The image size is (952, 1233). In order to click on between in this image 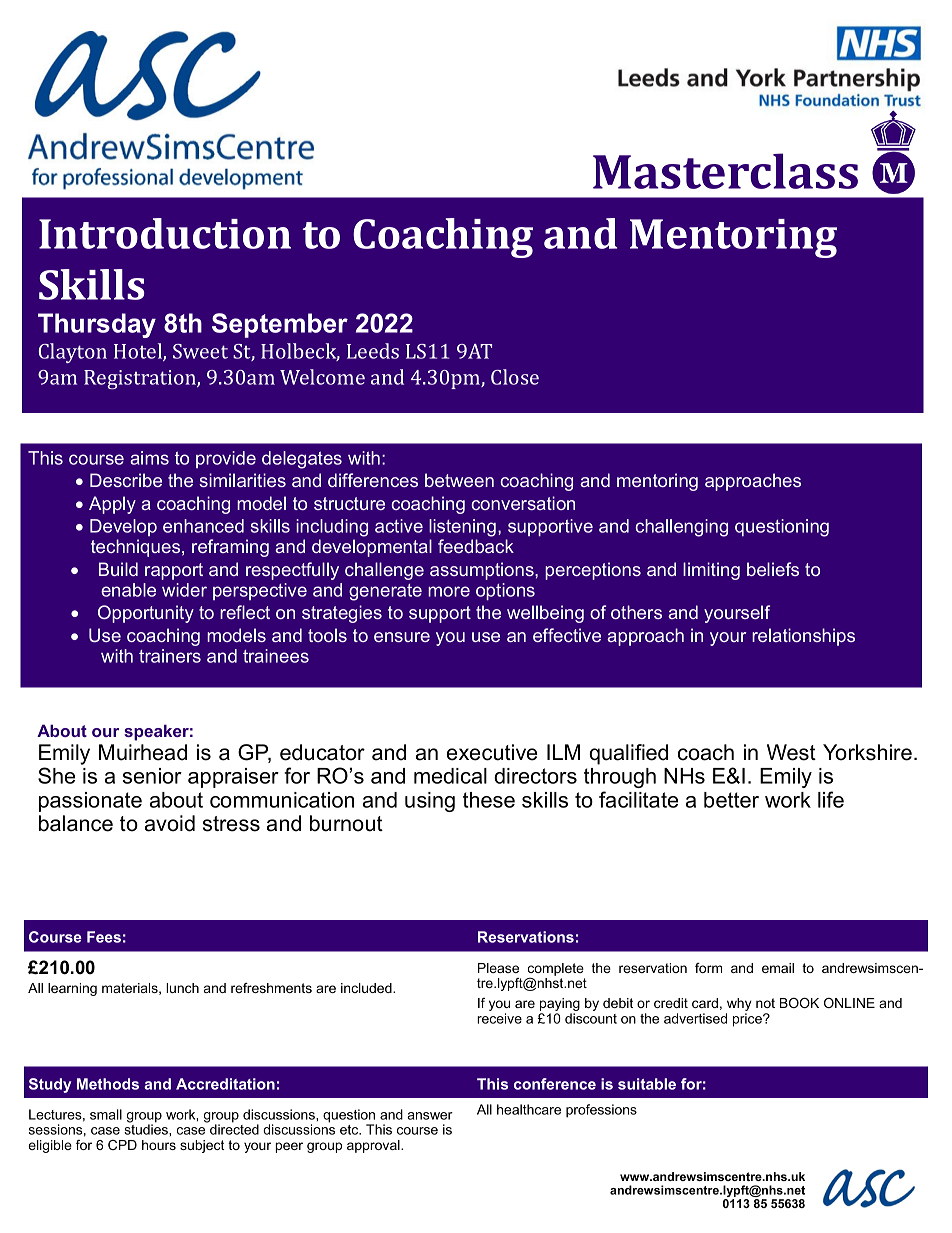, I will do `click(459, 480)`.
